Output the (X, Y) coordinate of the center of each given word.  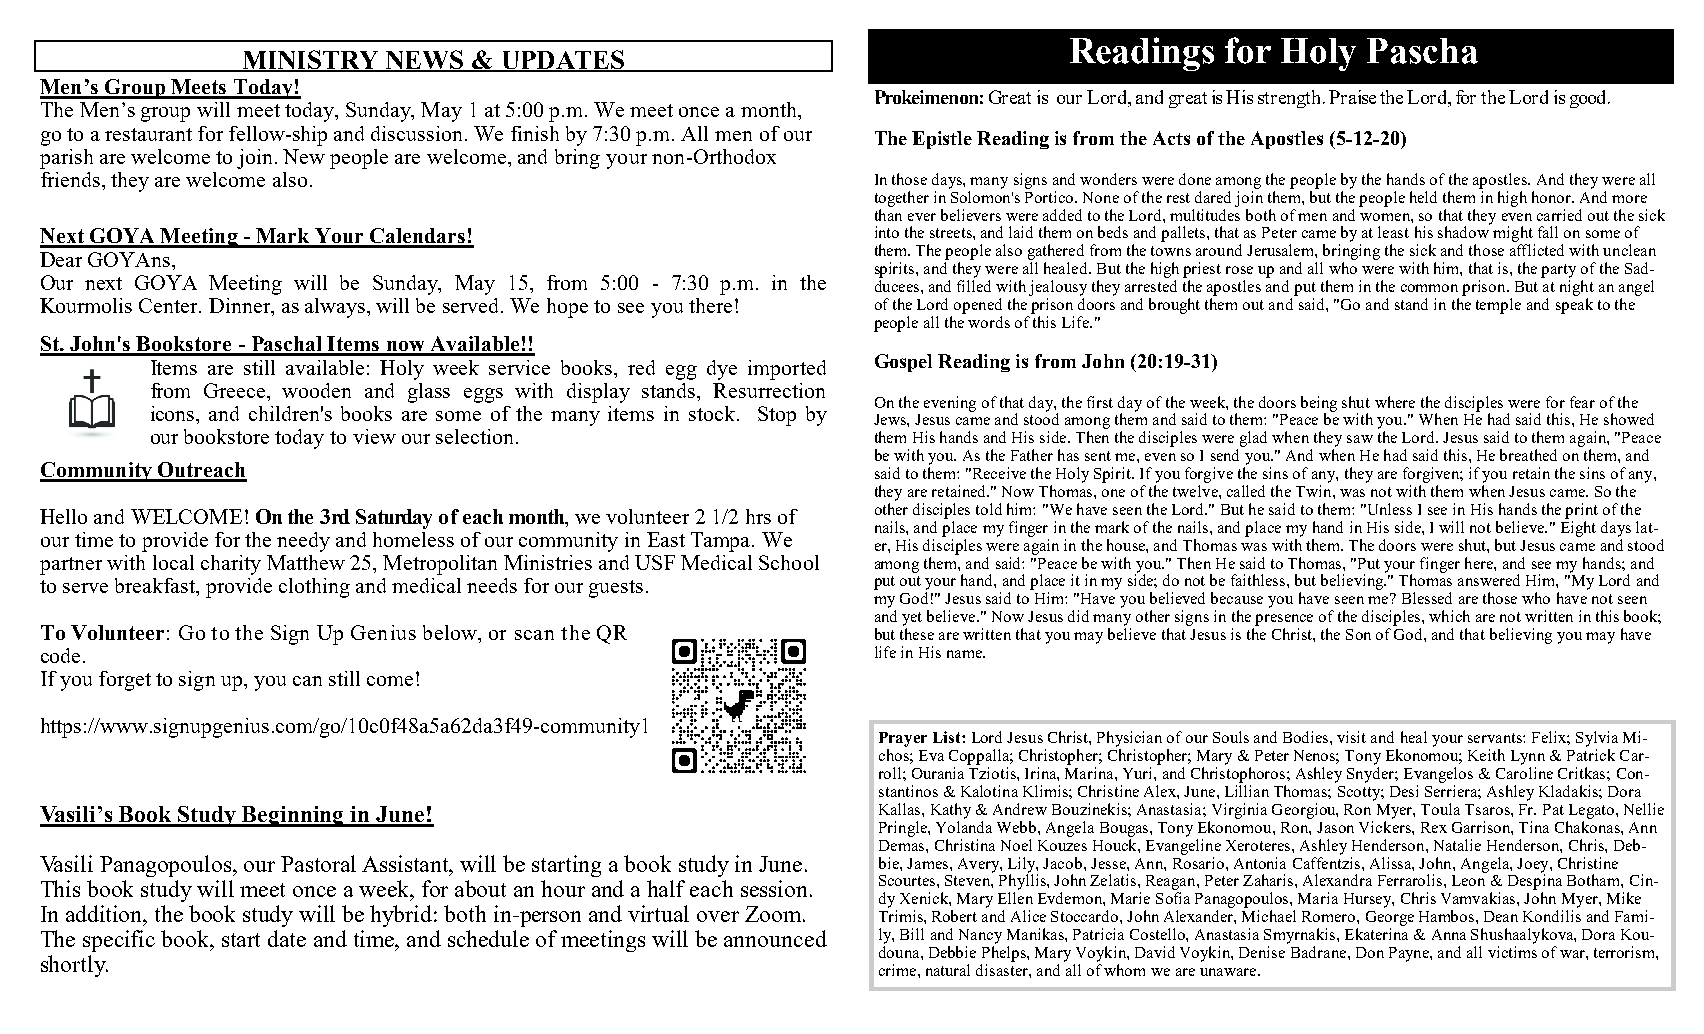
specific (119, 941)
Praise (1352, 97)
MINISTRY (310, 61)
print (1581, 511)
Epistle (942, 140)
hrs (758, 516)
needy (303, 542)
